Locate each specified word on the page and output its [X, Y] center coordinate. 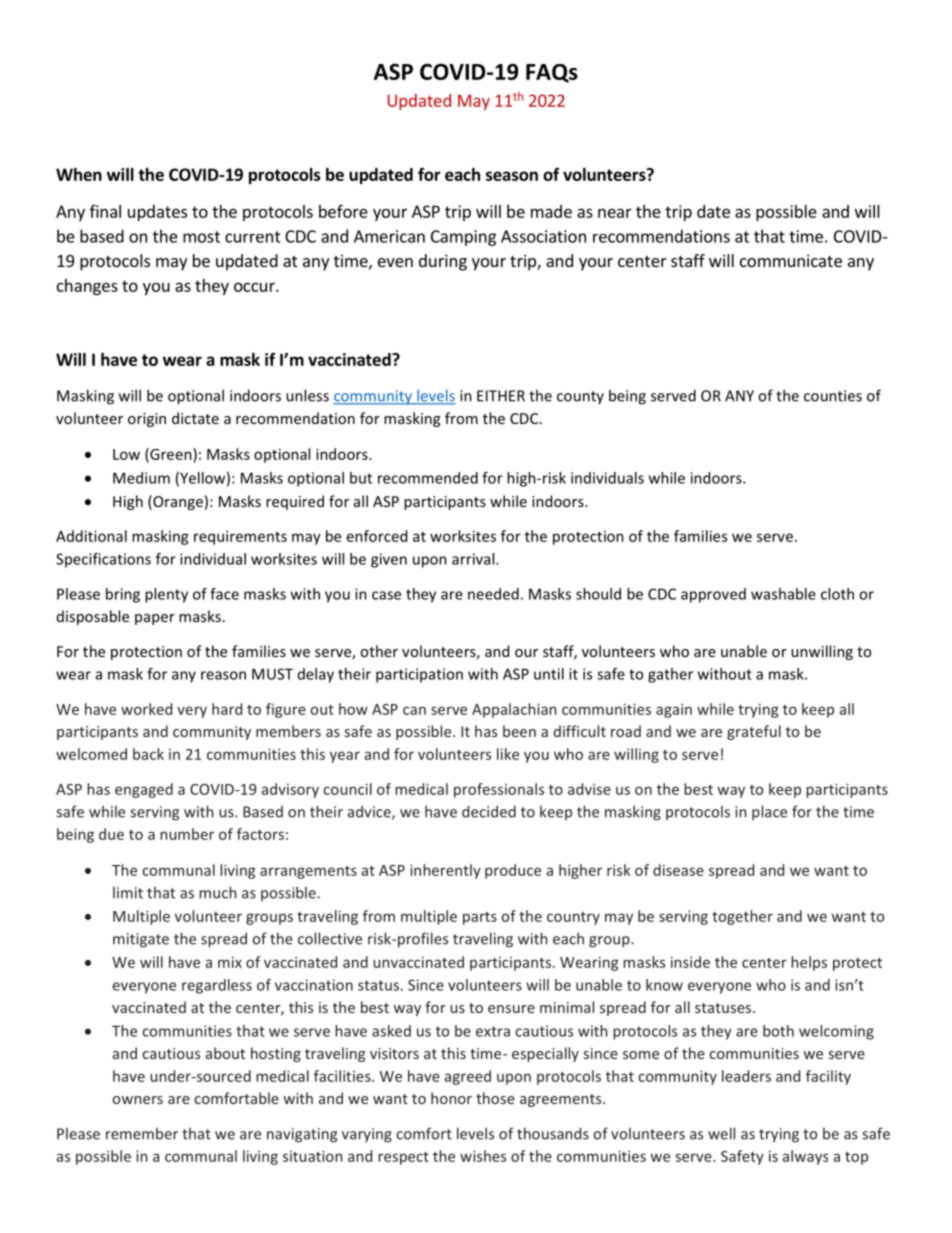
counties [833, 396]
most [201, 237]
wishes [483, 1156]
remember [142, 1134]
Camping [463, 238]
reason [223, 675]
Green [171, 455]
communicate [791, 260]
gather [670, 675]
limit [128, 893]
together [742, 917]
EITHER [501, 396]
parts [480, 918]
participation [419, 675]
